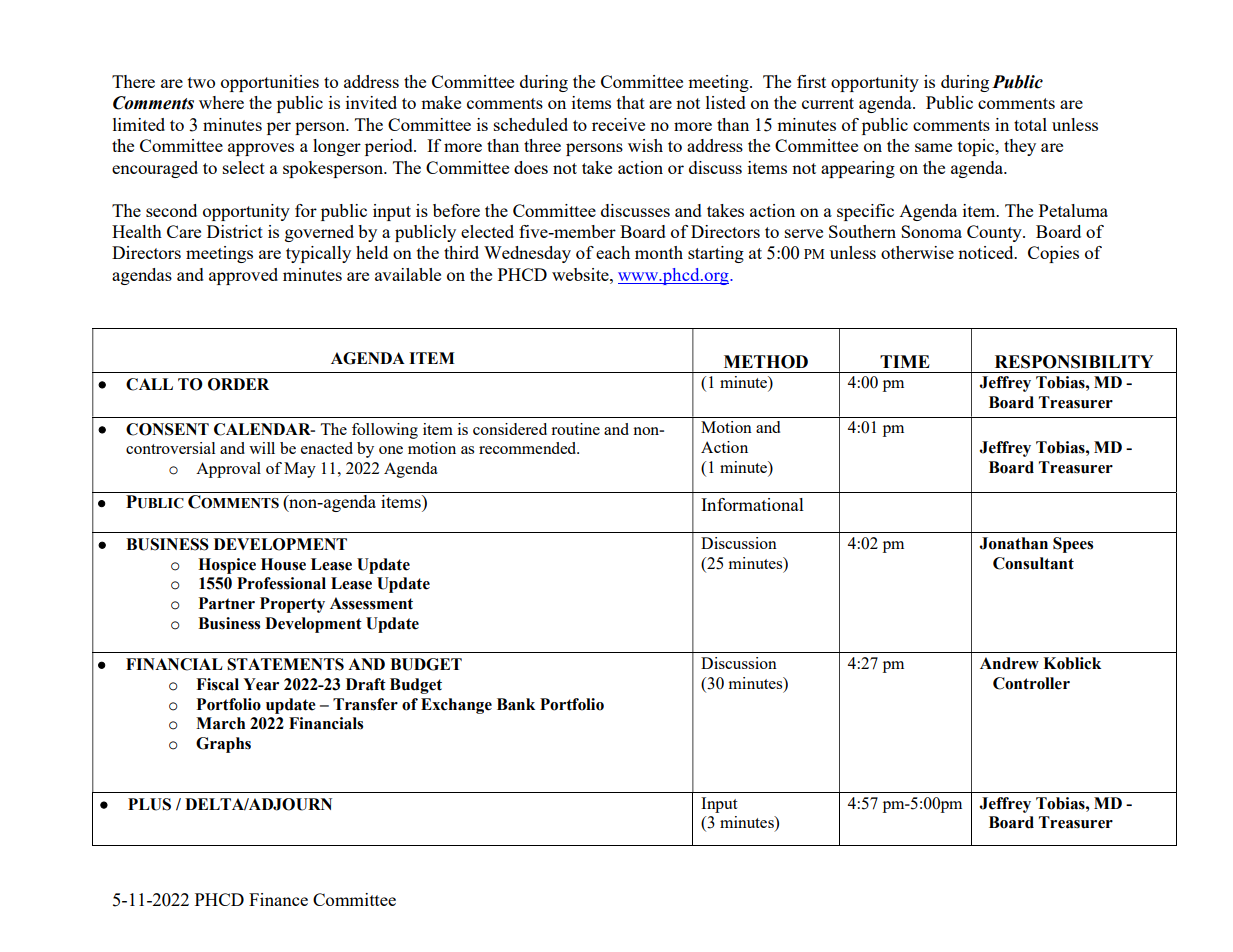  What do you see at coordinates (221, 102) in the image?
I see `where` at bounding box center [221, 102].
